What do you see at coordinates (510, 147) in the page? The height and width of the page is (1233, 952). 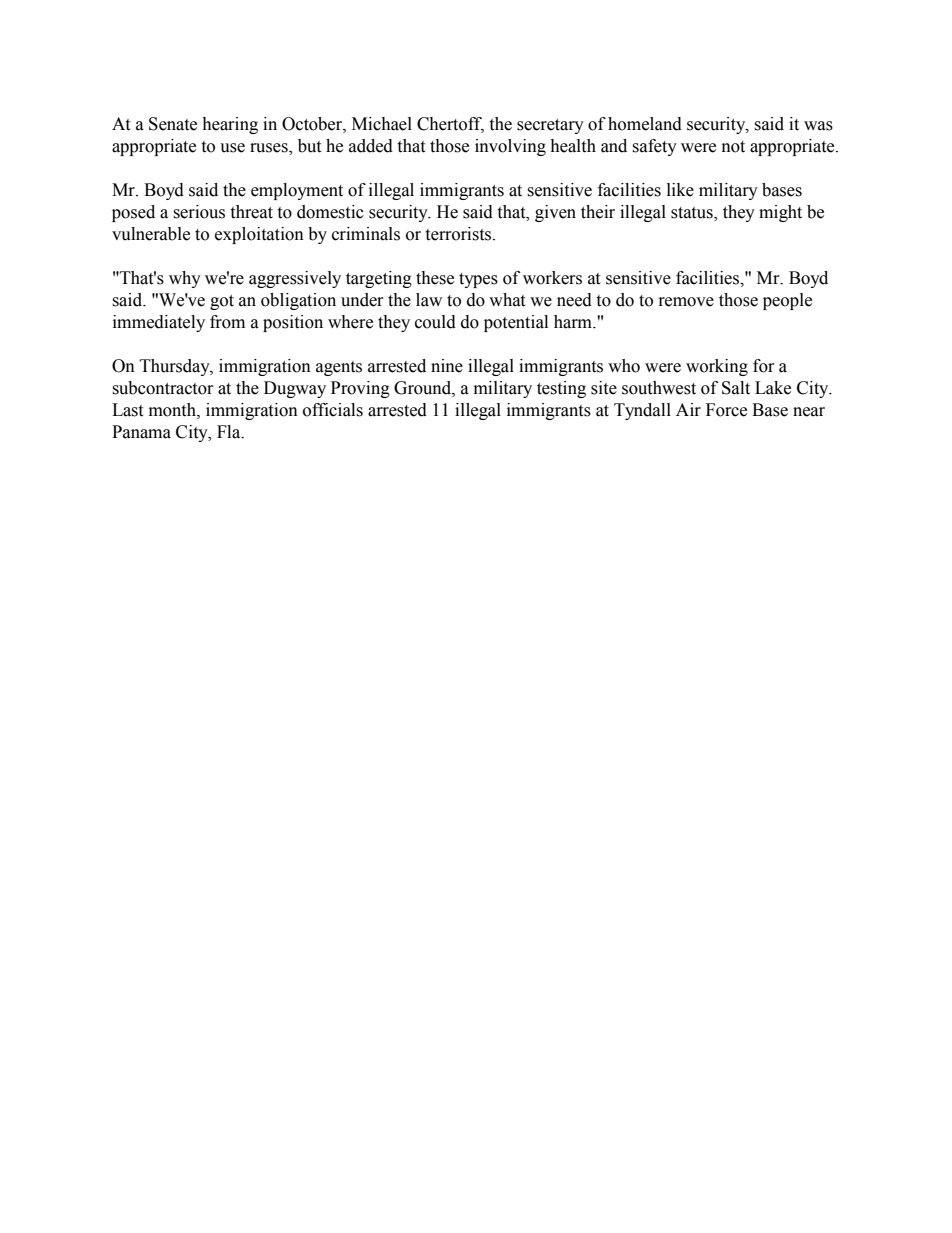 I see `involving` at bounding box center [510, 147].
